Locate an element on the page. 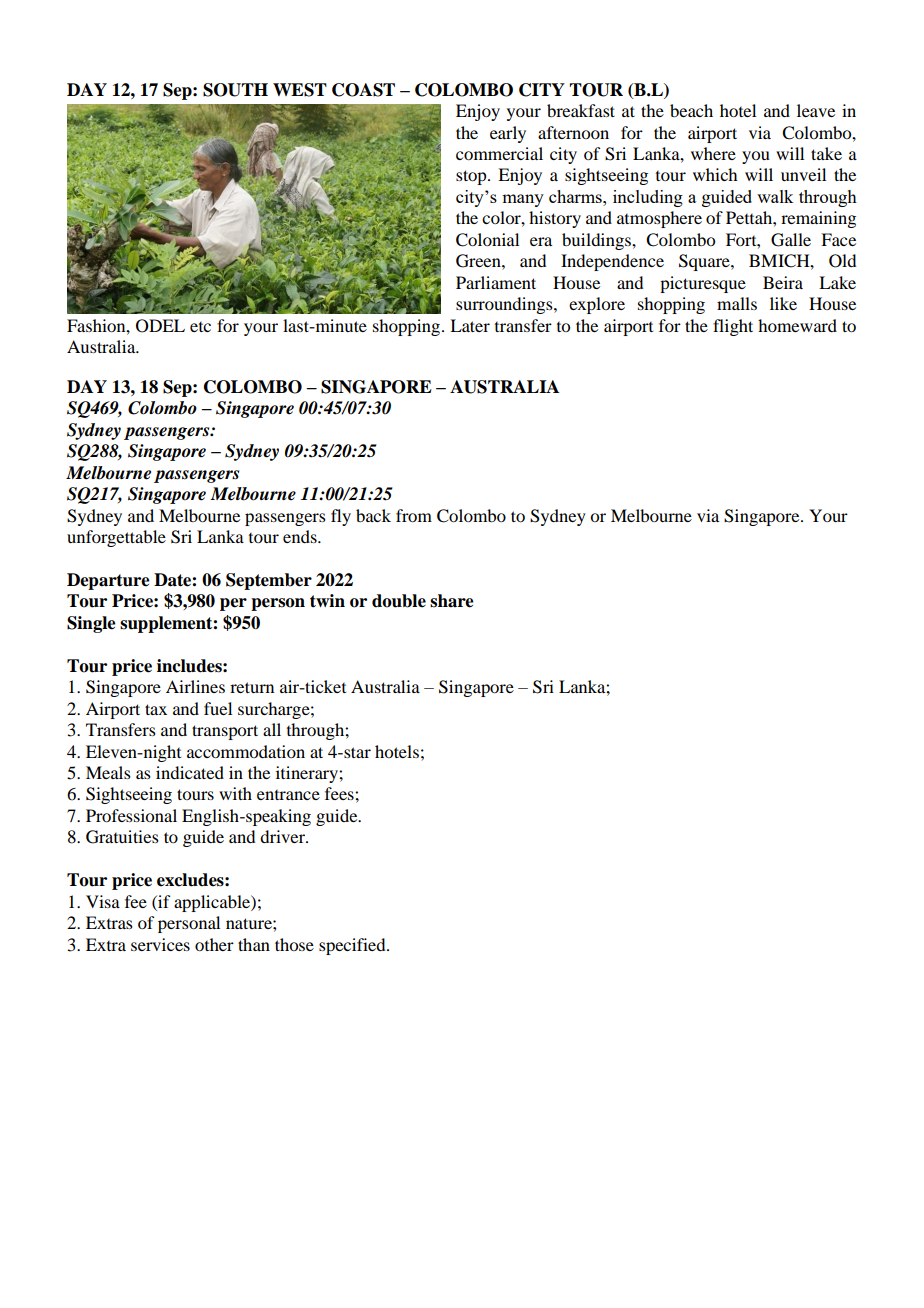 This page has height=1308, width=924. beach is located at coordinates (691, 110).
